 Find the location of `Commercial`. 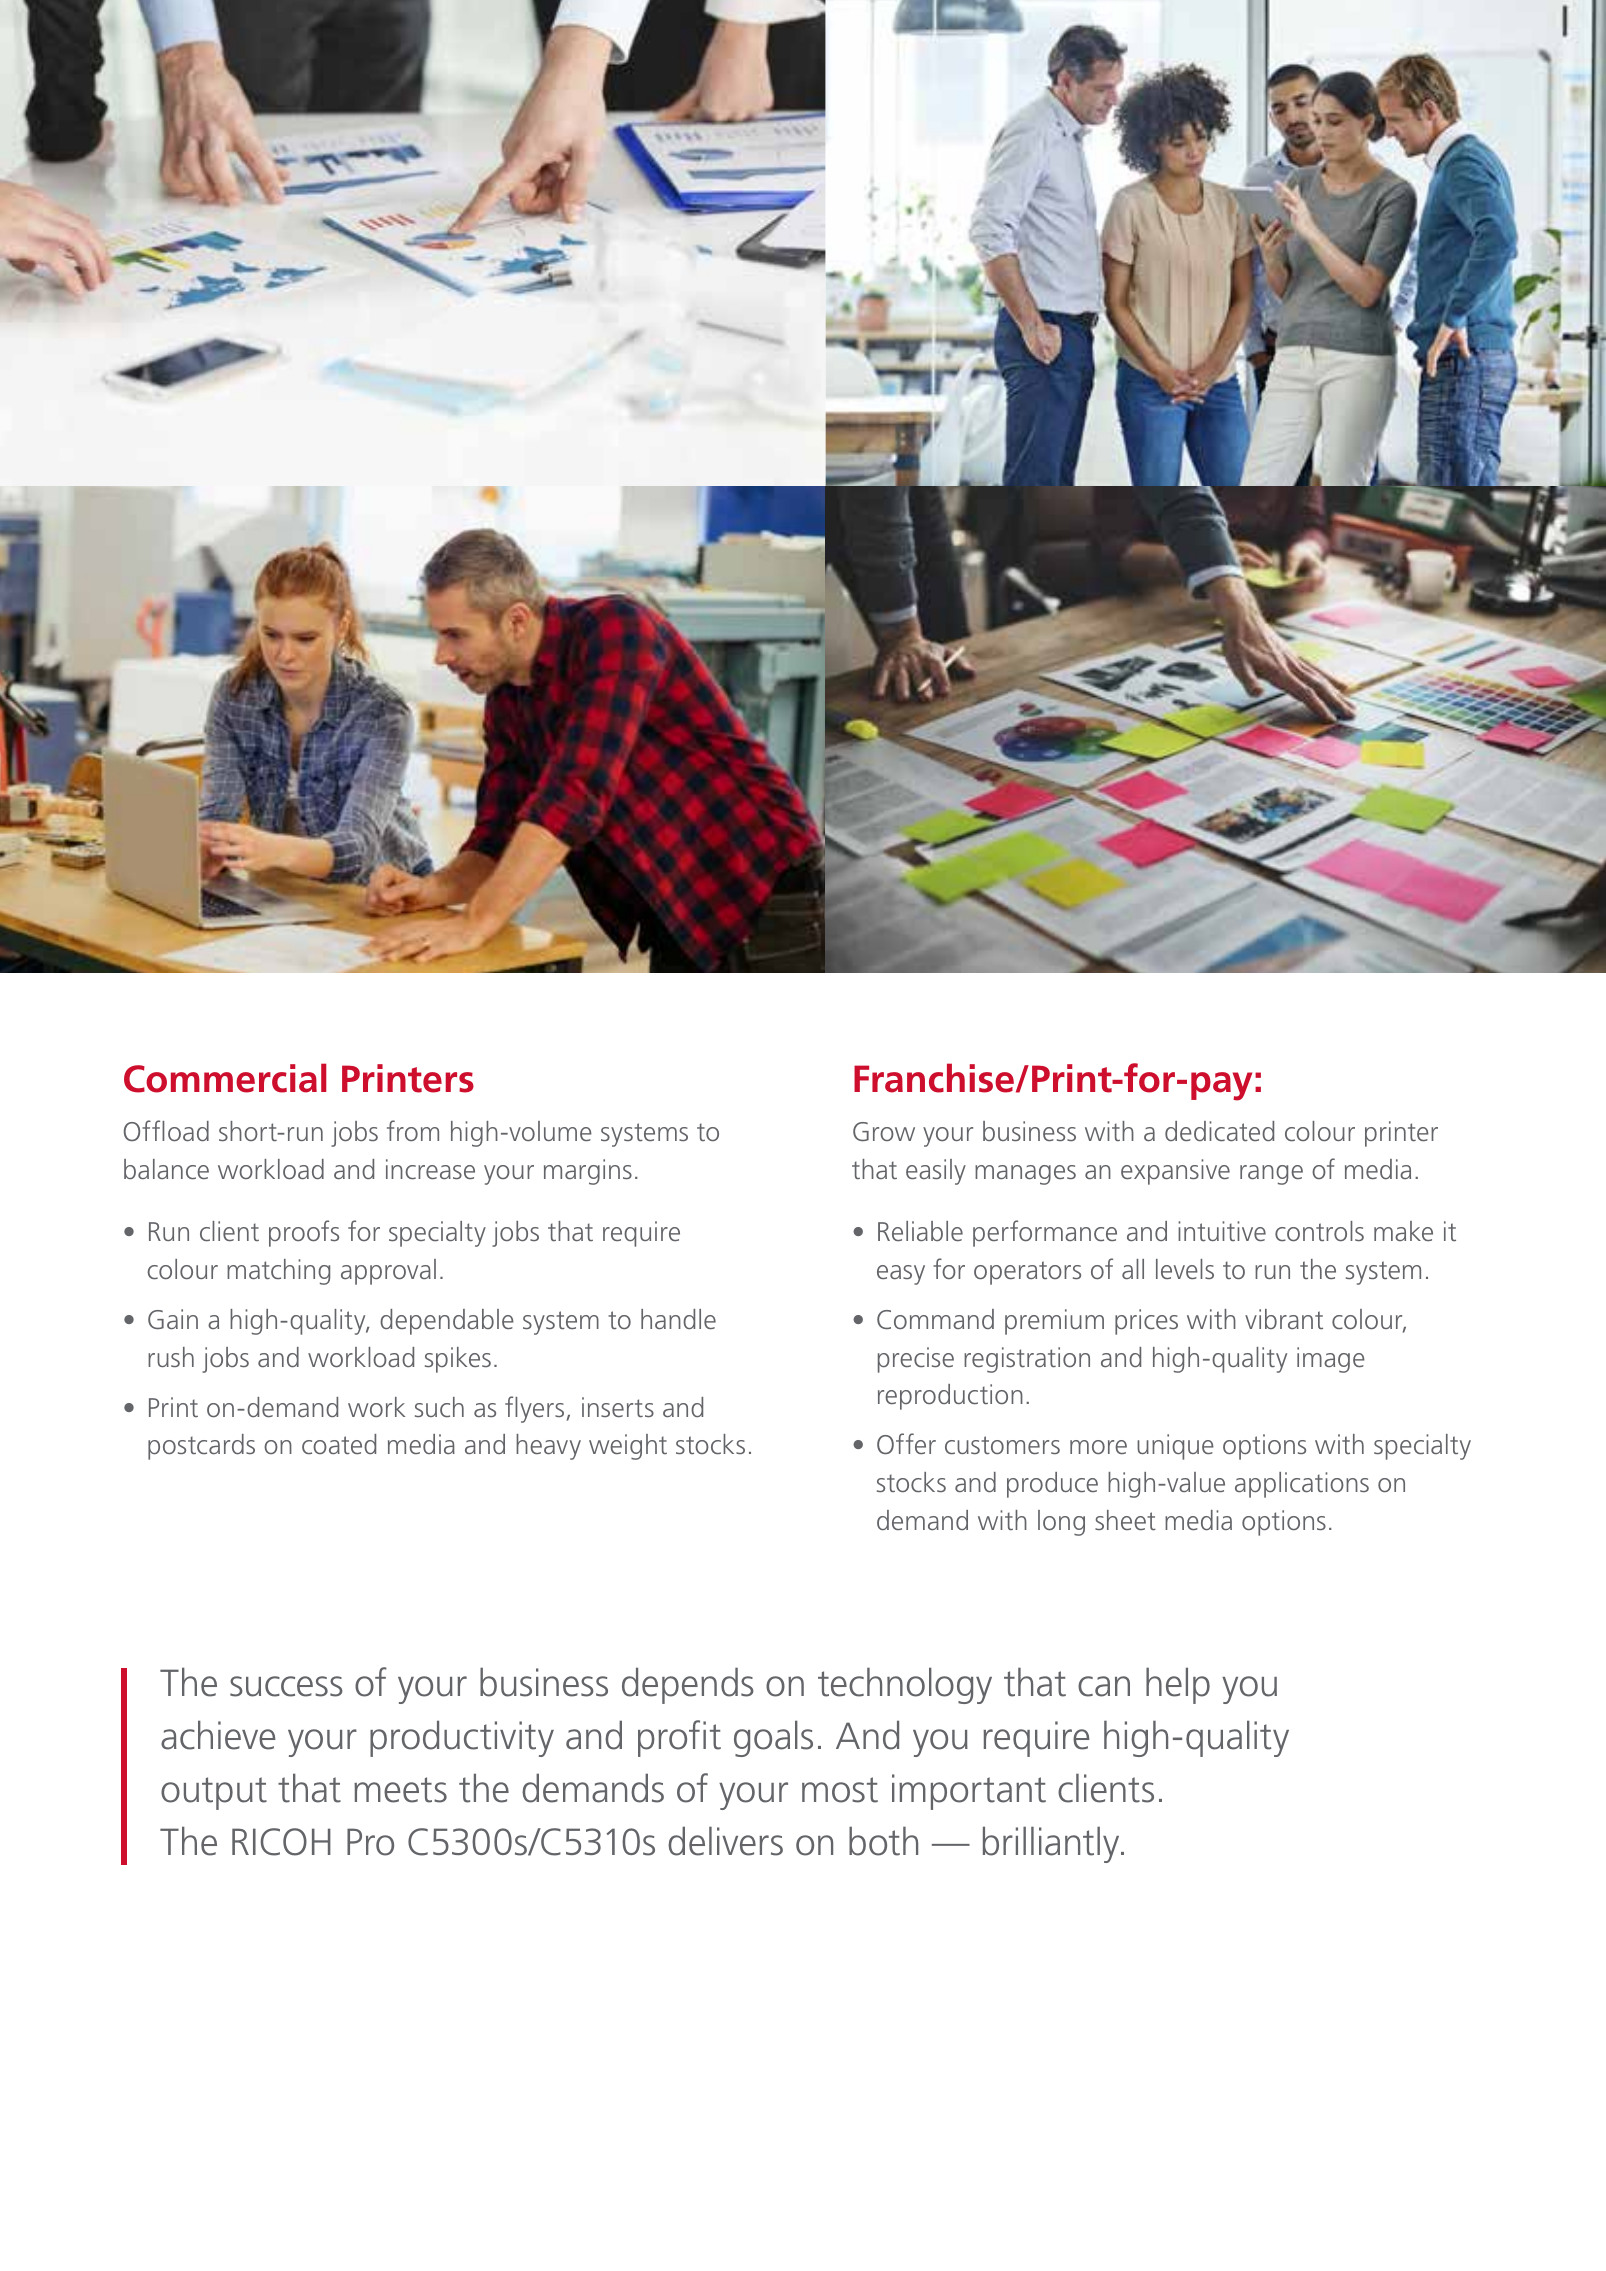

Commercial is located at coordinates (225, 1078).
